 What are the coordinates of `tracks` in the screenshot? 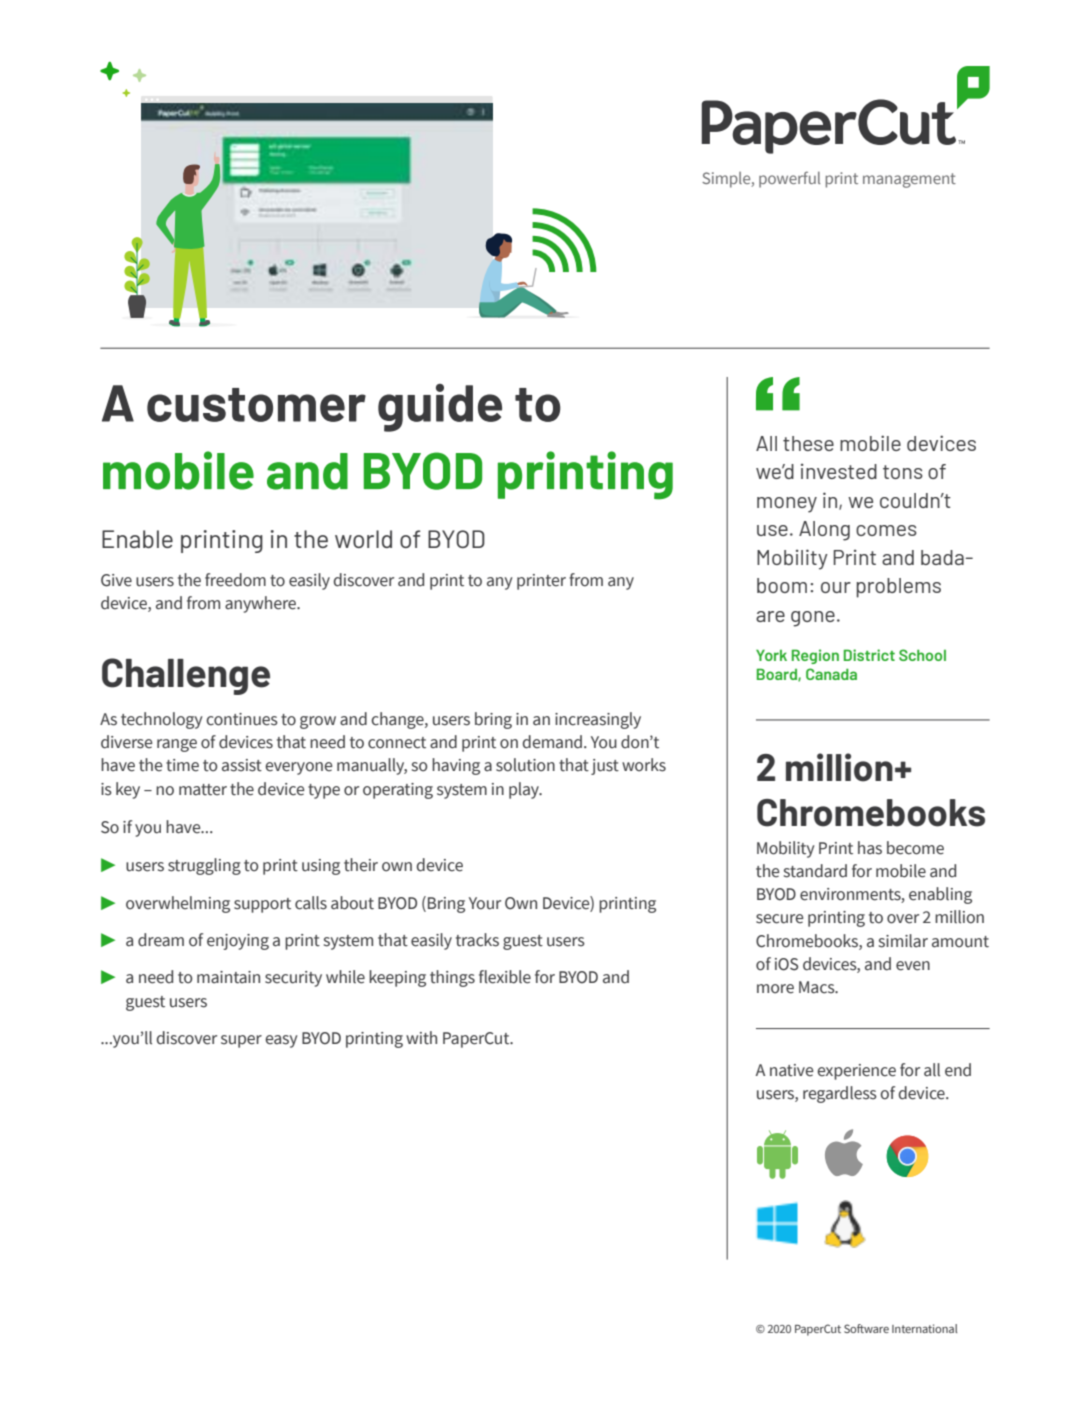 It's located at (477, 940).
